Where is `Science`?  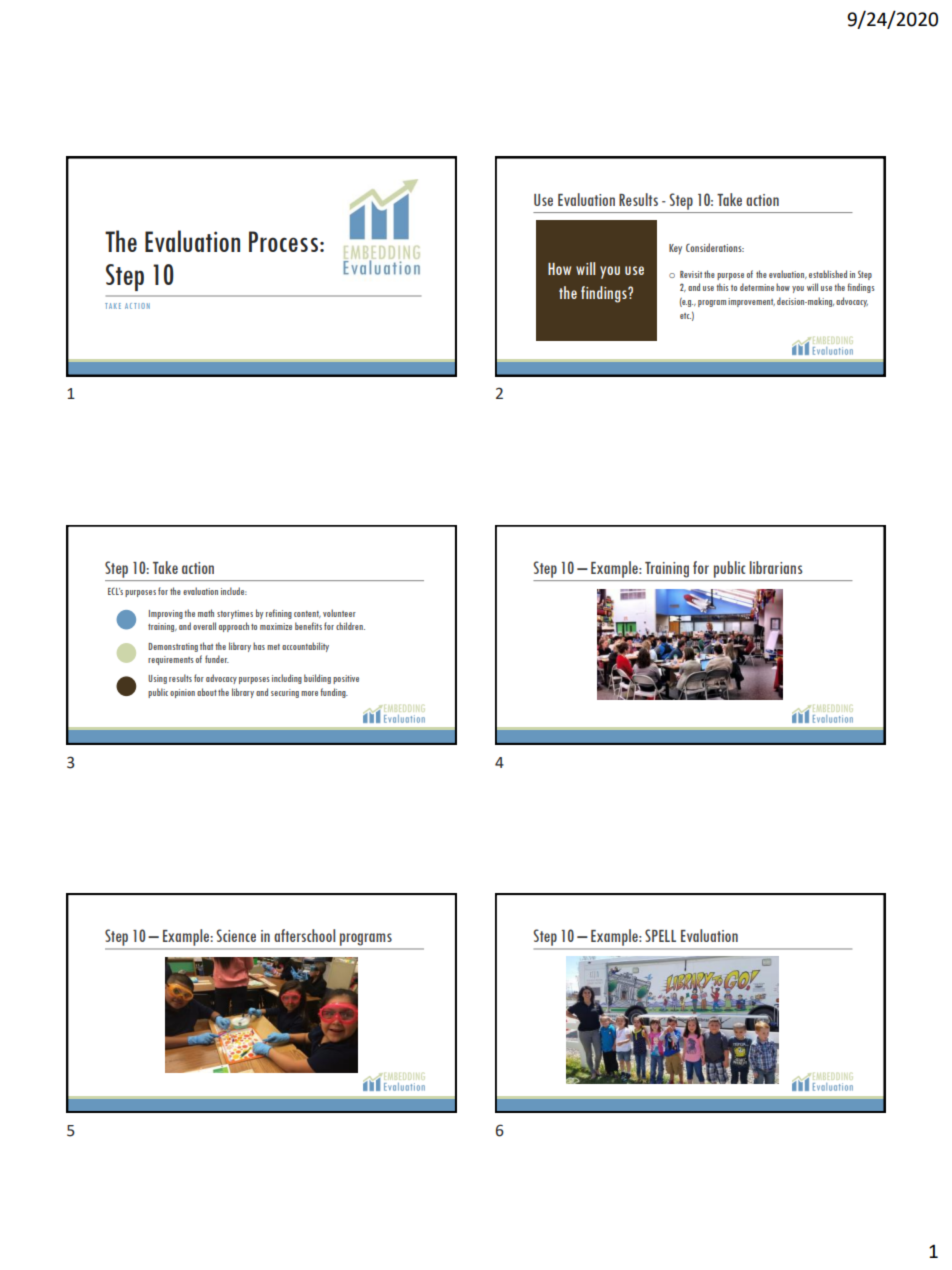 Science is located at coordinates (236, 935).
